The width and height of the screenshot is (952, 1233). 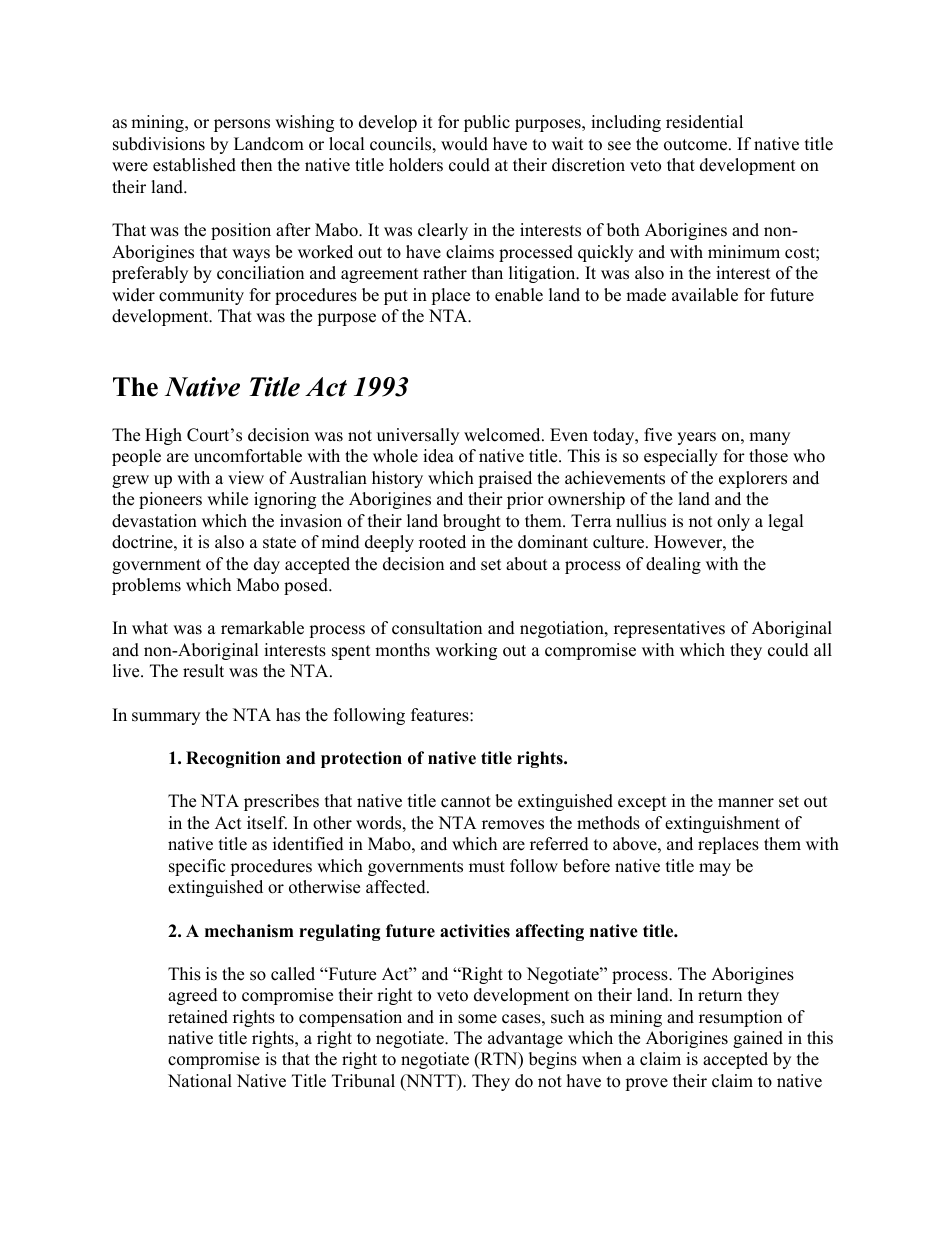 What do you see at coordinates (464, 144) in the screenshot?
I see `would` at bounding box center [464, 144].
